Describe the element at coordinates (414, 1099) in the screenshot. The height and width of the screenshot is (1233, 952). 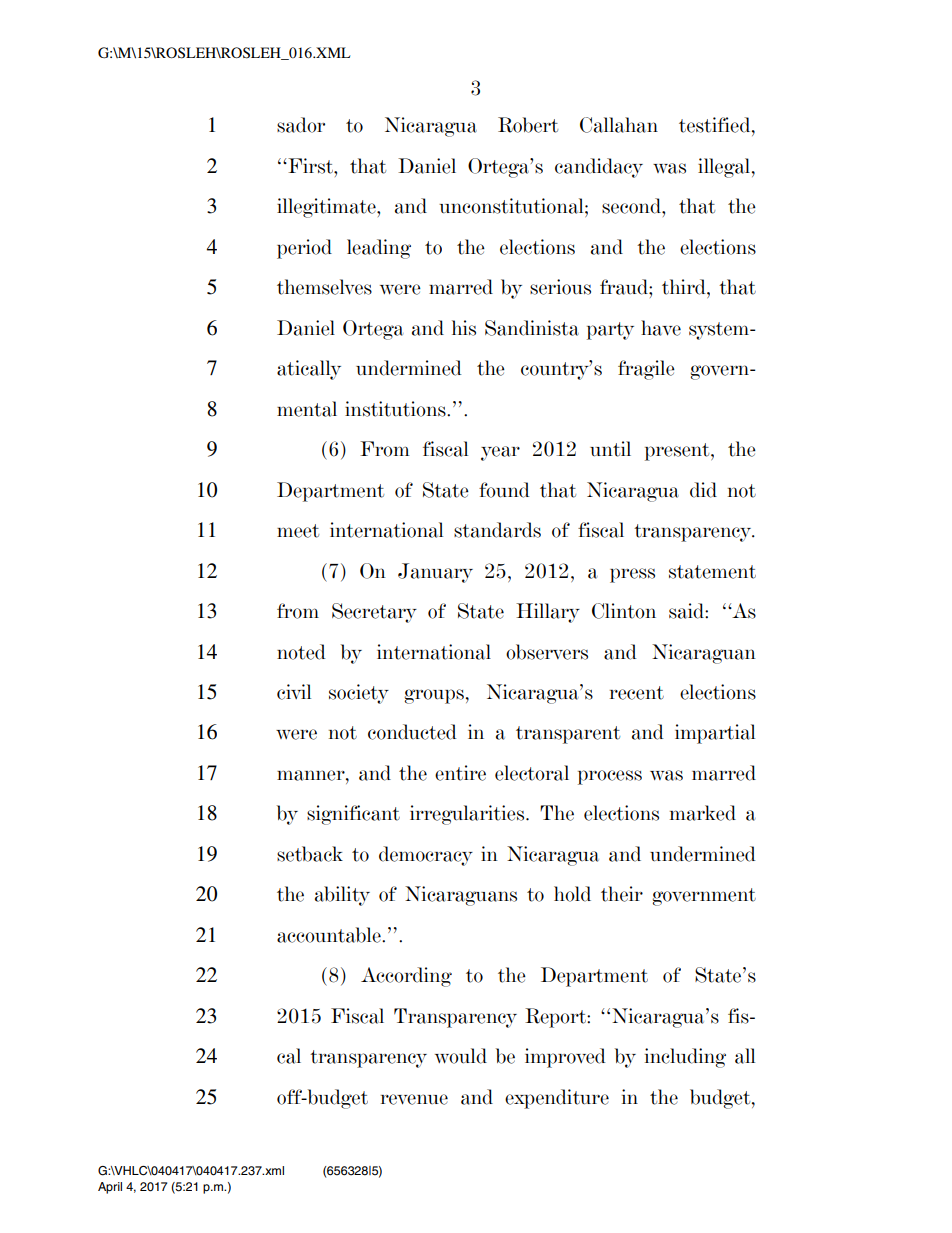
I see `revenue` at that location.
